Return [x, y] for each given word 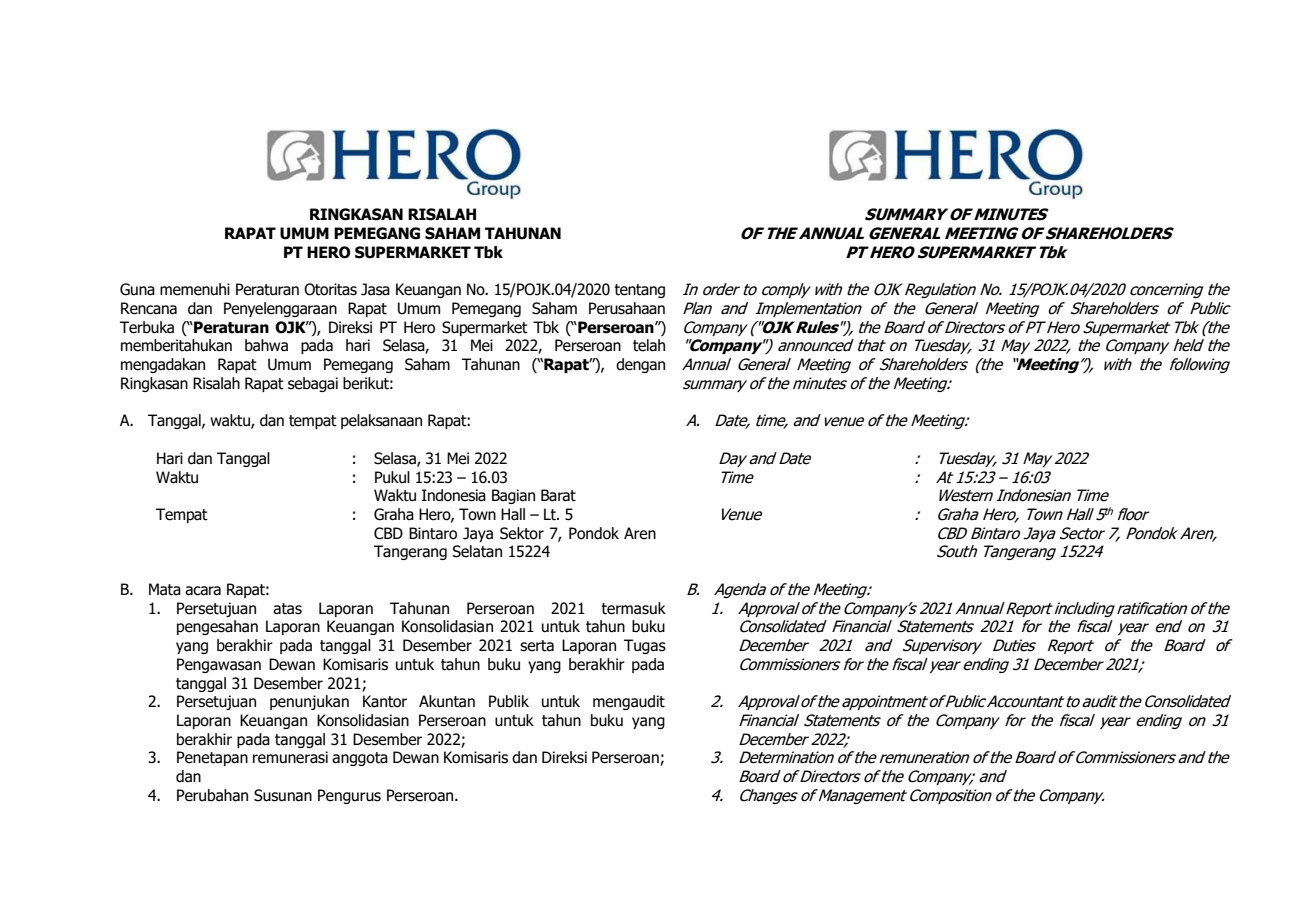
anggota [360, 759]
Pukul [392, 477]
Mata [165, 589]
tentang [639, 291]
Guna [137, 289]
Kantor [385, 701]
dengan [640, 365]
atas [287, 609]
